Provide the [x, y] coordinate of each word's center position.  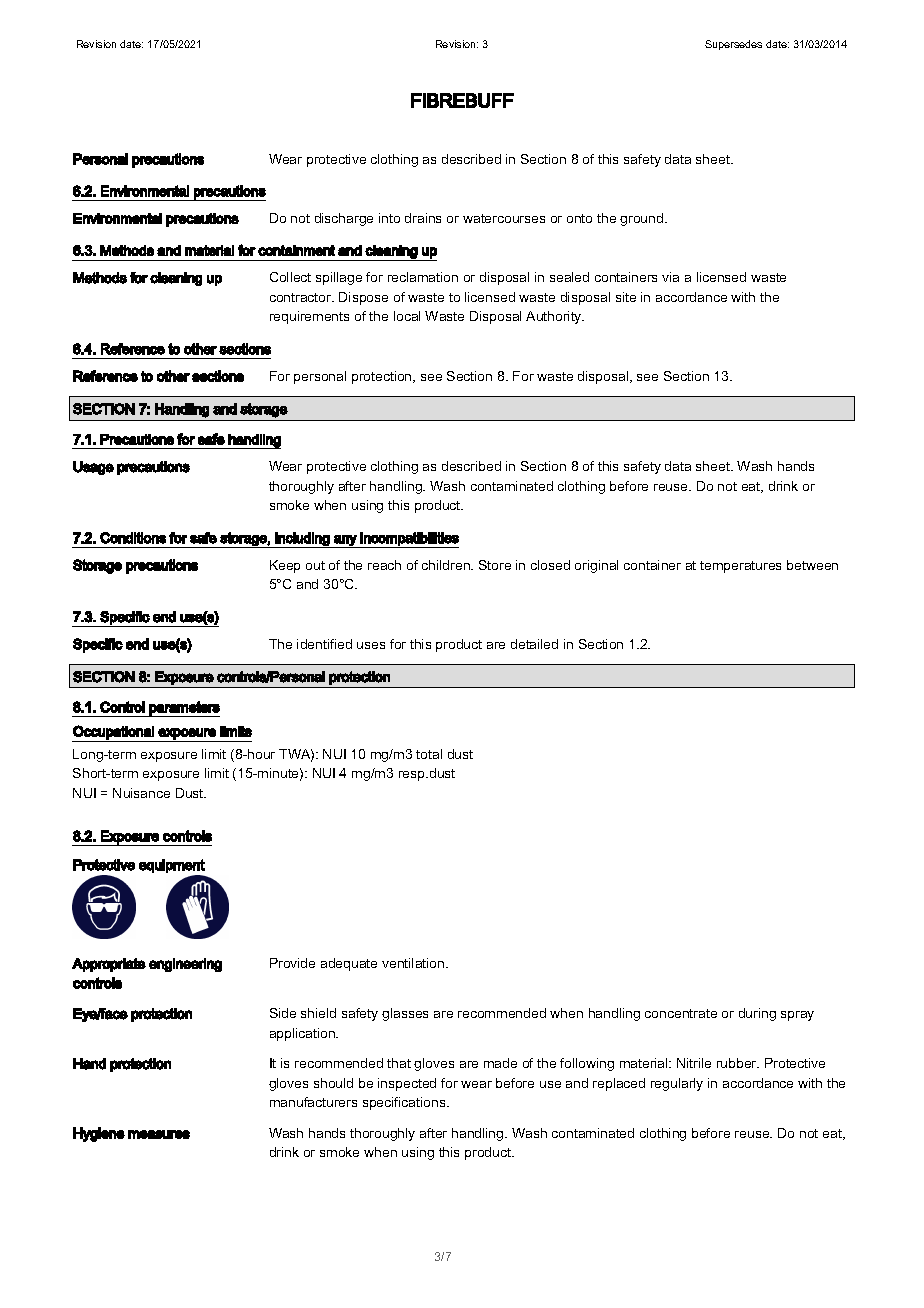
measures [159, 1134]
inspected [407, 1084]
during [757, 1014]
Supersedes [733, 45]
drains [423, 218]
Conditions [133, 538]
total [429, 754]
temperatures [740, 567]
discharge [344, 219]
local [407, 316]
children [447, 565]
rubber [738, 1063]
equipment [172, 866]
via [670, 277]
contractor [302, 297]
